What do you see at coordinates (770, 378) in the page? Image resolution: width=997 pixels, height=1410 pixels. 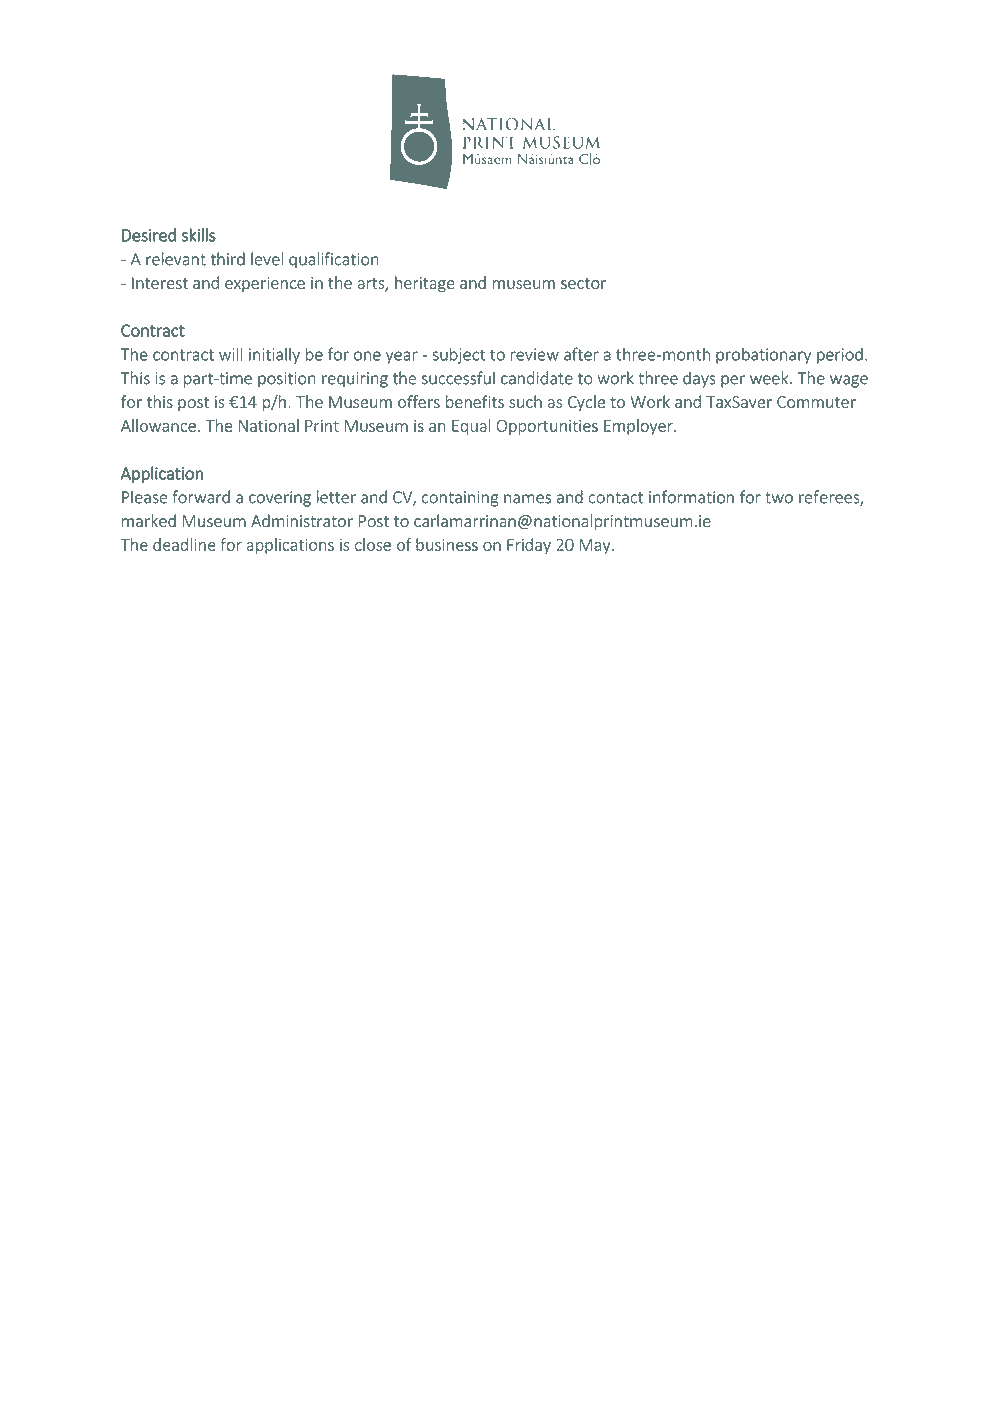 I see `week` at bounding box center [770, 378].
